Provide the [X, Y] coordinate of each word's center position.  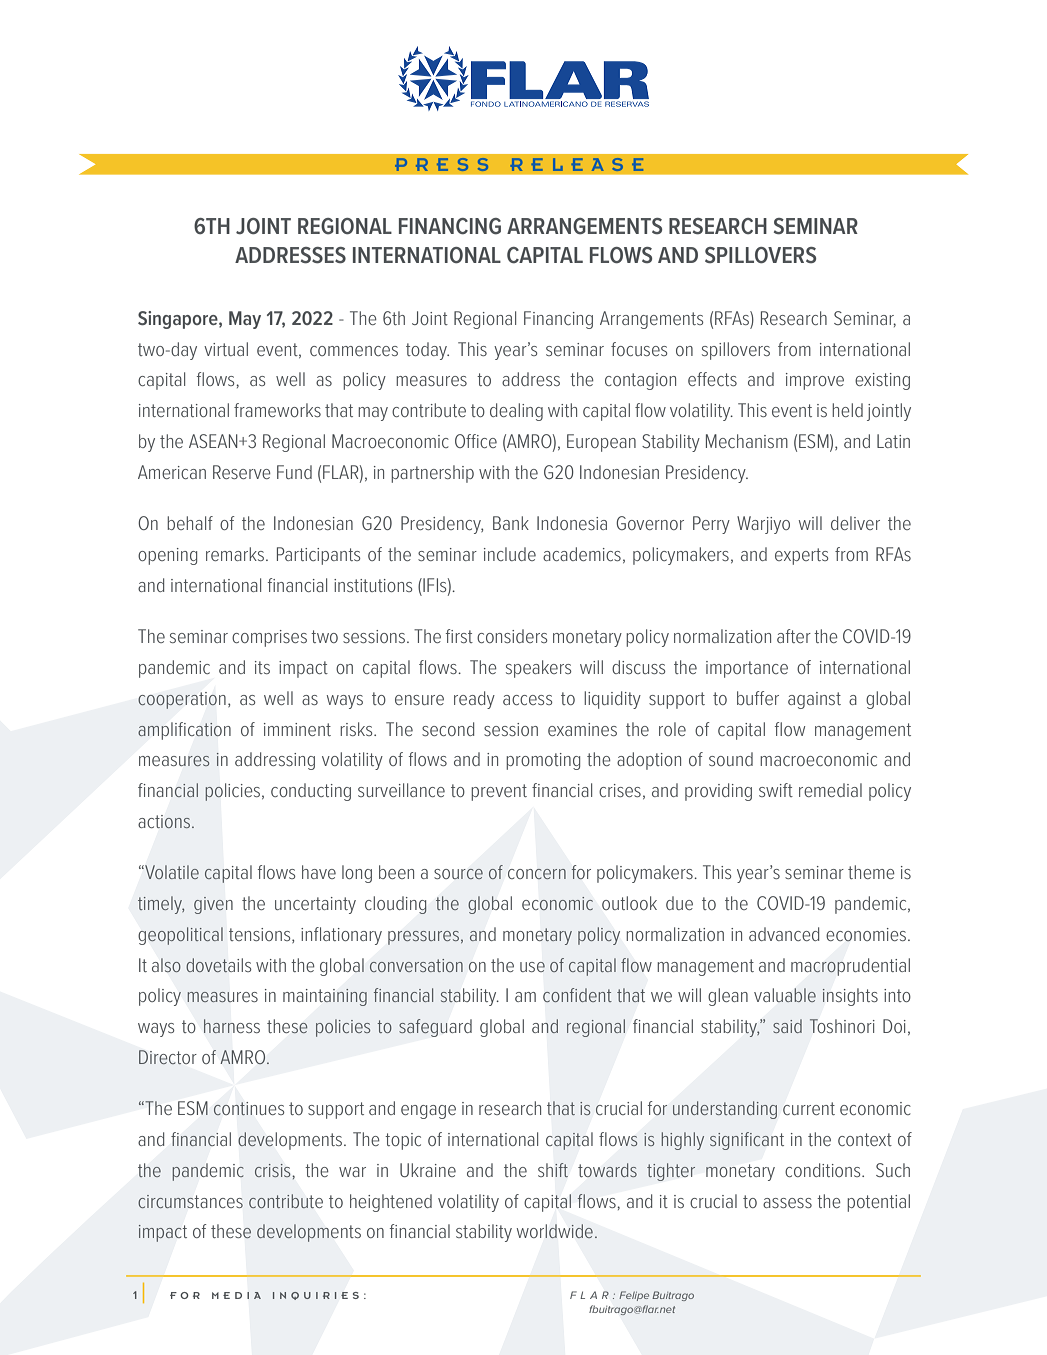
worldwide [555, 1231]
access [527, 700]
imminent [297, 729]
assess [787, 1203]
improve [815, 381]
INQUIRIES [316, 1296]
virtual [226, 349]
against [814, 700]
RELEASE [576, 164]
